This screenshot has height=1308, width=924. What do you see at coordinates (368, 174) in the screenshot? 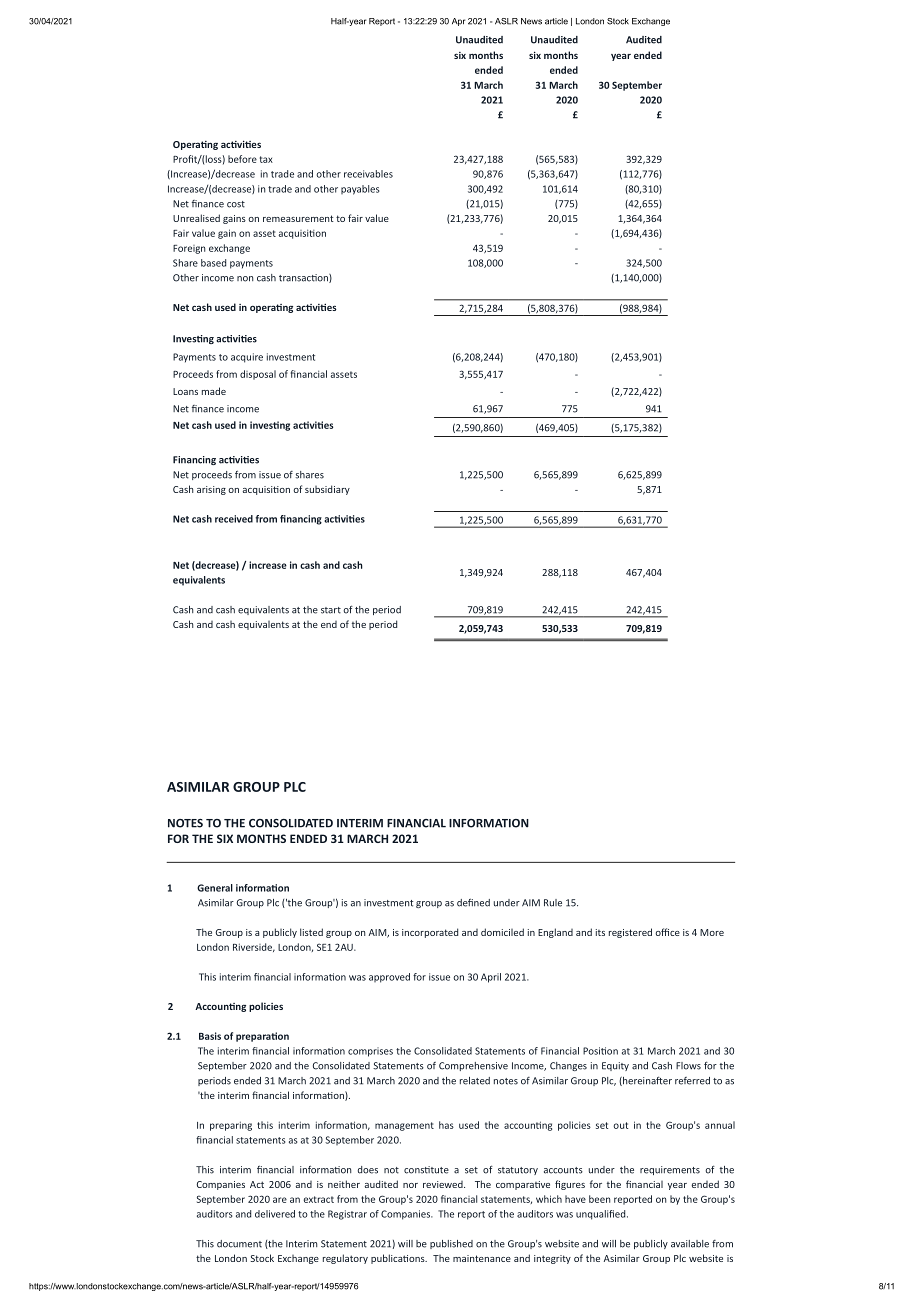
I see `receivables` at bounding box center [368, 174].
